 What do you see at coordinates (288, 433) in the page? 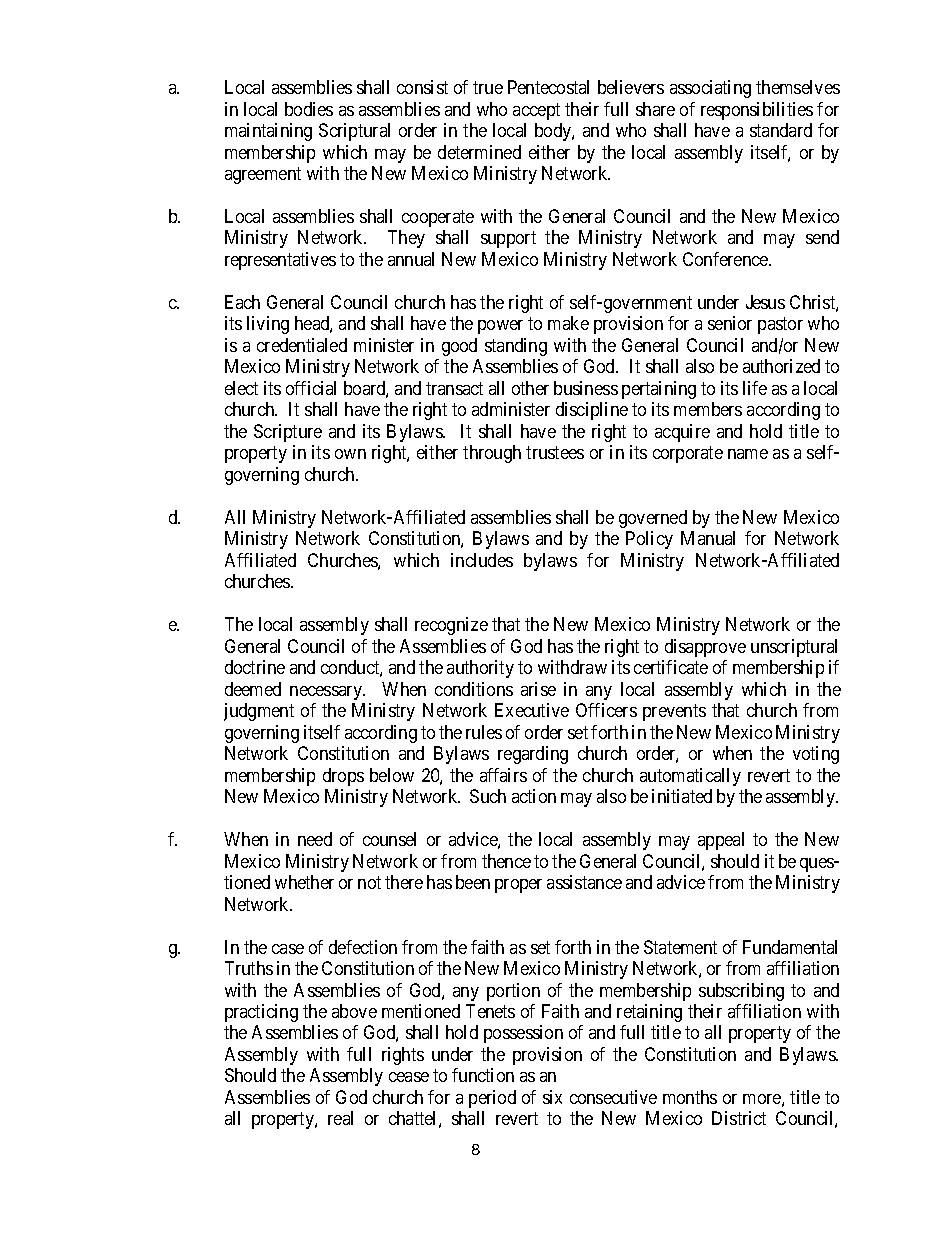
I see `Scripture` at bounding box center [288, 433].
